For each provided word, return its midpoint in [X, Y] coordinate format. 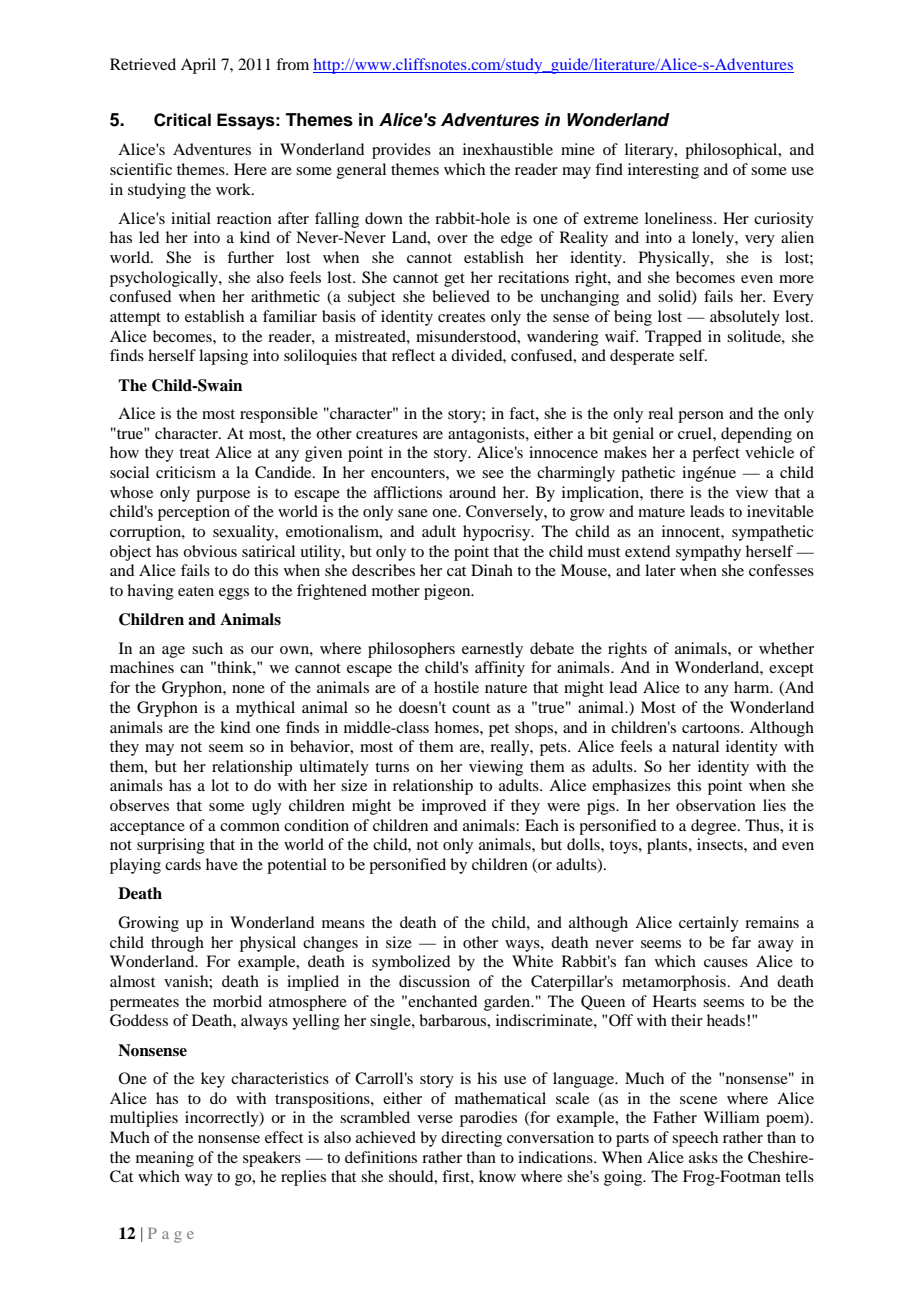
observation [716, 805]
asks [703, 1157]
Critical [182, 120]
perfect [716, 454]
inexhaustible [508, 149]
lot [220, 785]
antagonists [487, 435]
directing [471, 1139]
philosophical [732, 151]
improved [454, 807]
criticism [186, 472]
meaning [165, 1159]
